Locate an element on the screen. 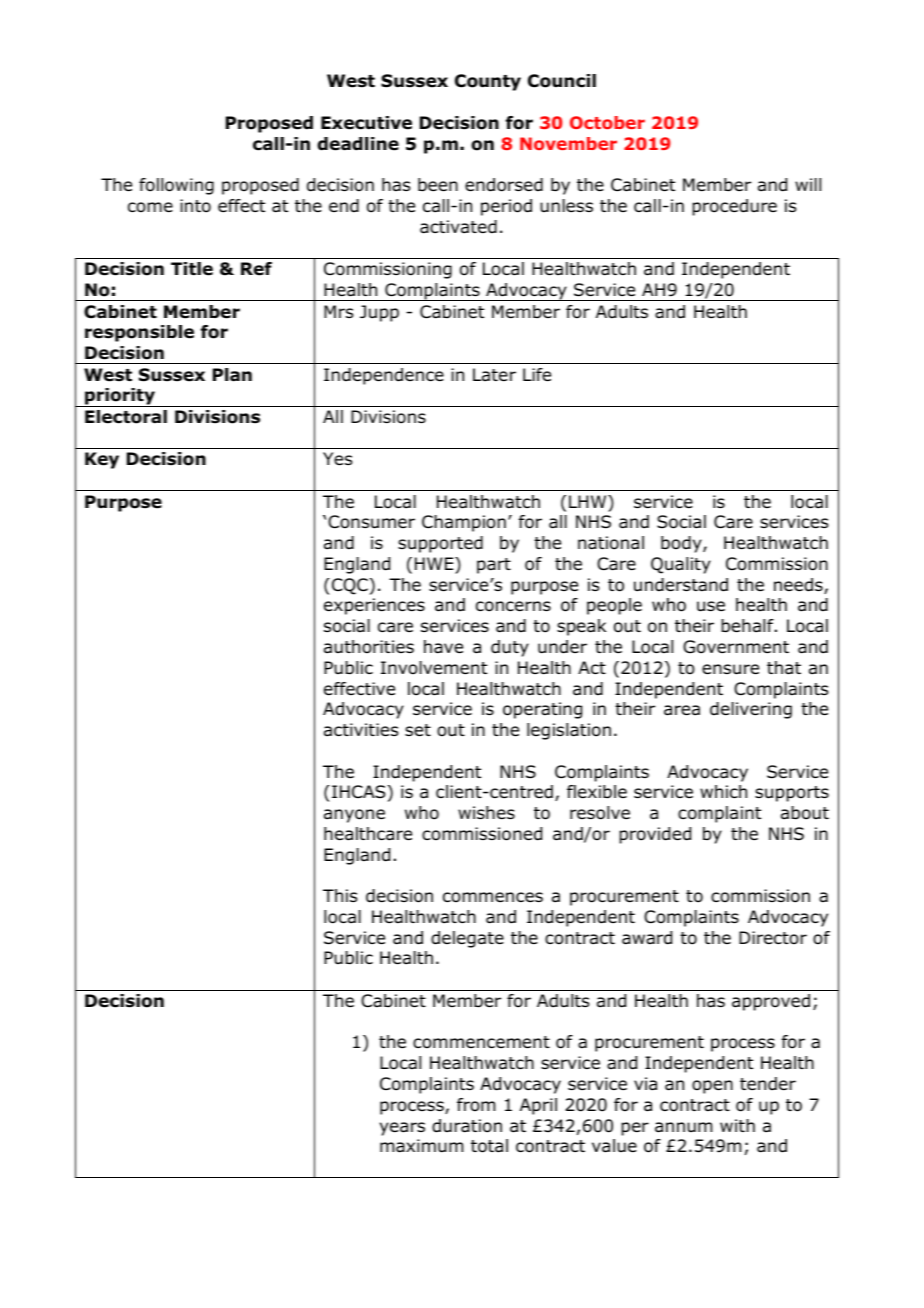 The image size is (924, 1308). wishes is located at coordinates (486, 813).
